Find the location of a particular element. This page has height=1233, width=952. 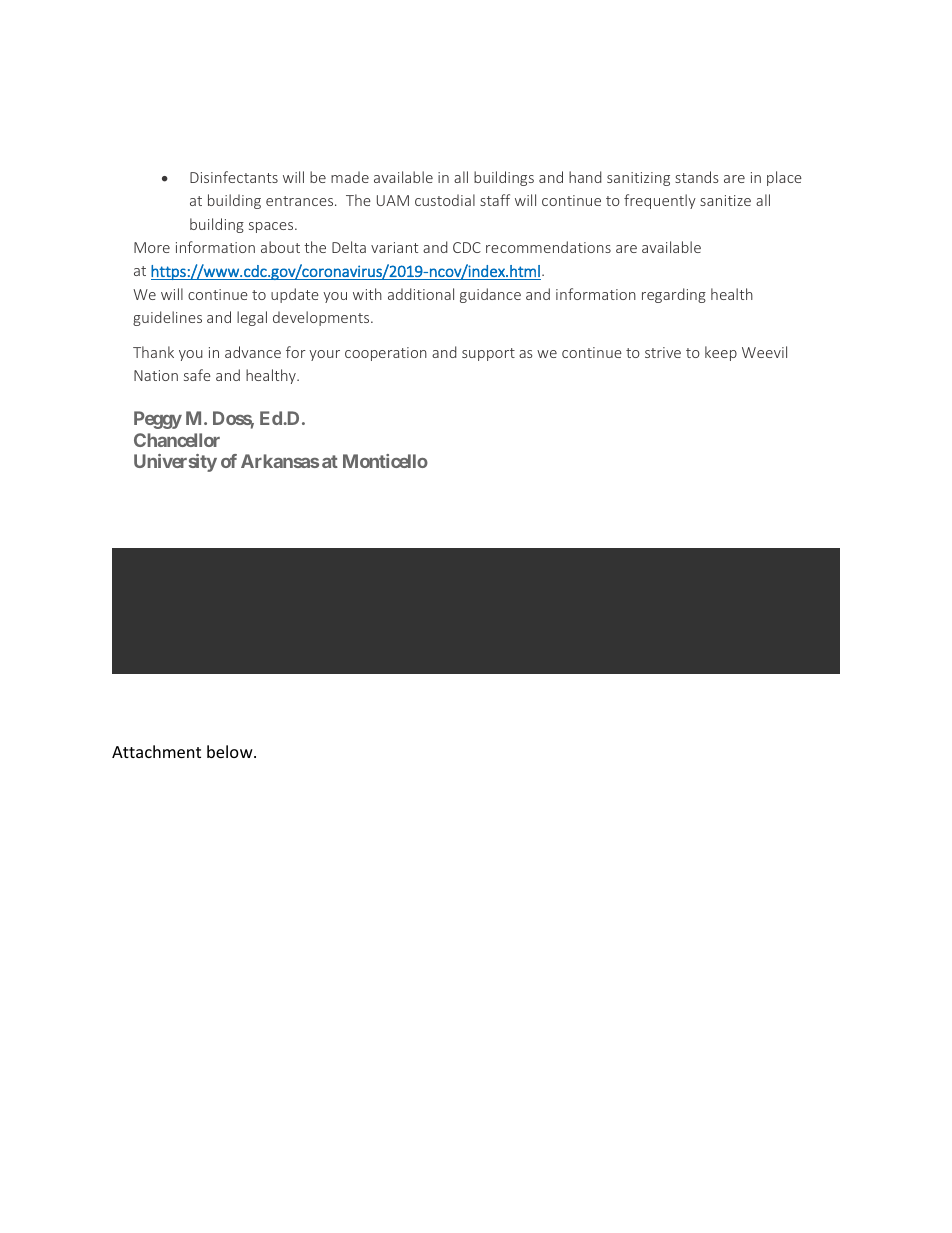

below is located at coordinates (231, 751).
